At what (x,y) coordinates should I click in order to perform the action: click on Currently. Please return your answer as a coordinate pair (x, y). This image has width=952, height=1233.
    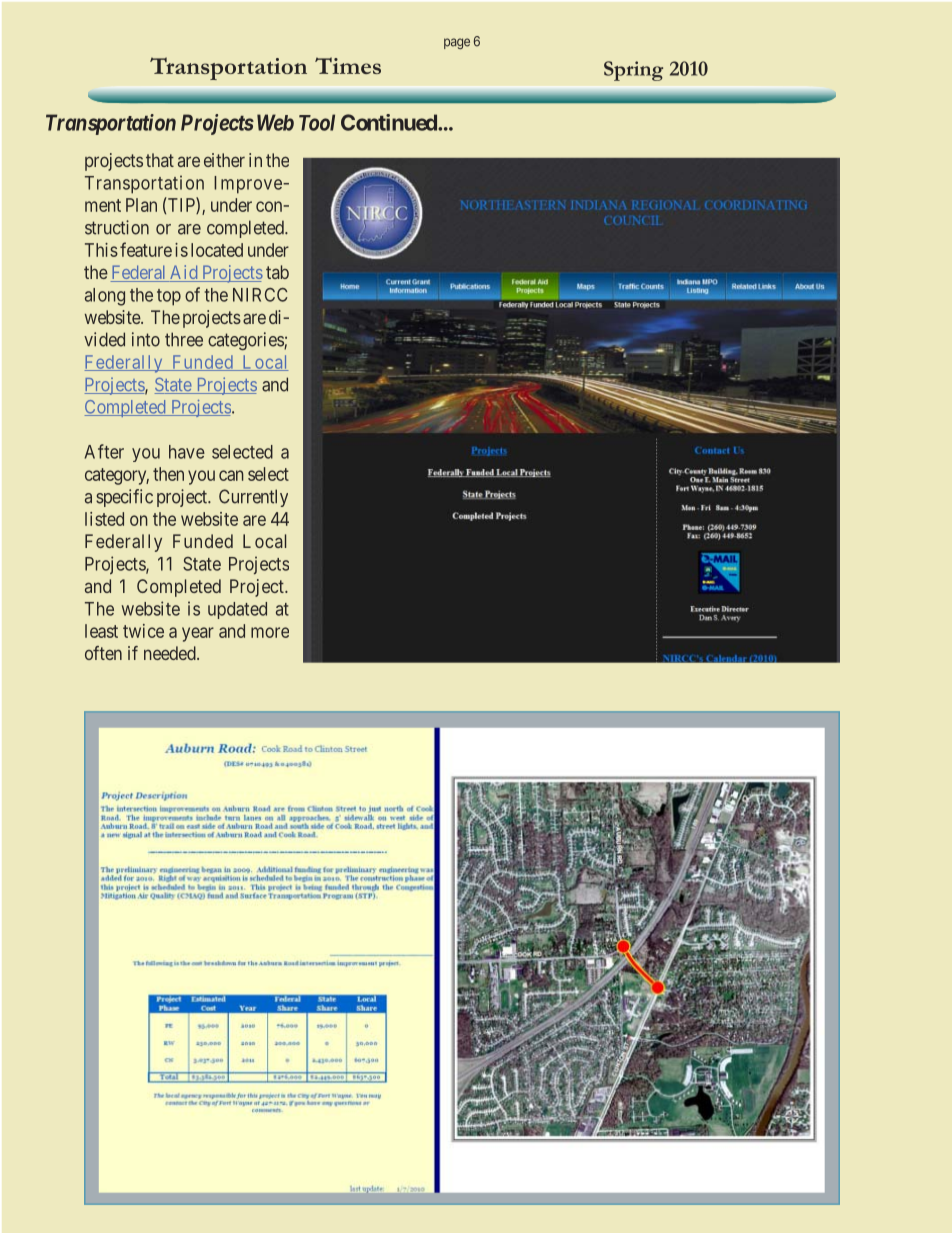
    Looking at the image, I should click on (253, 498).
